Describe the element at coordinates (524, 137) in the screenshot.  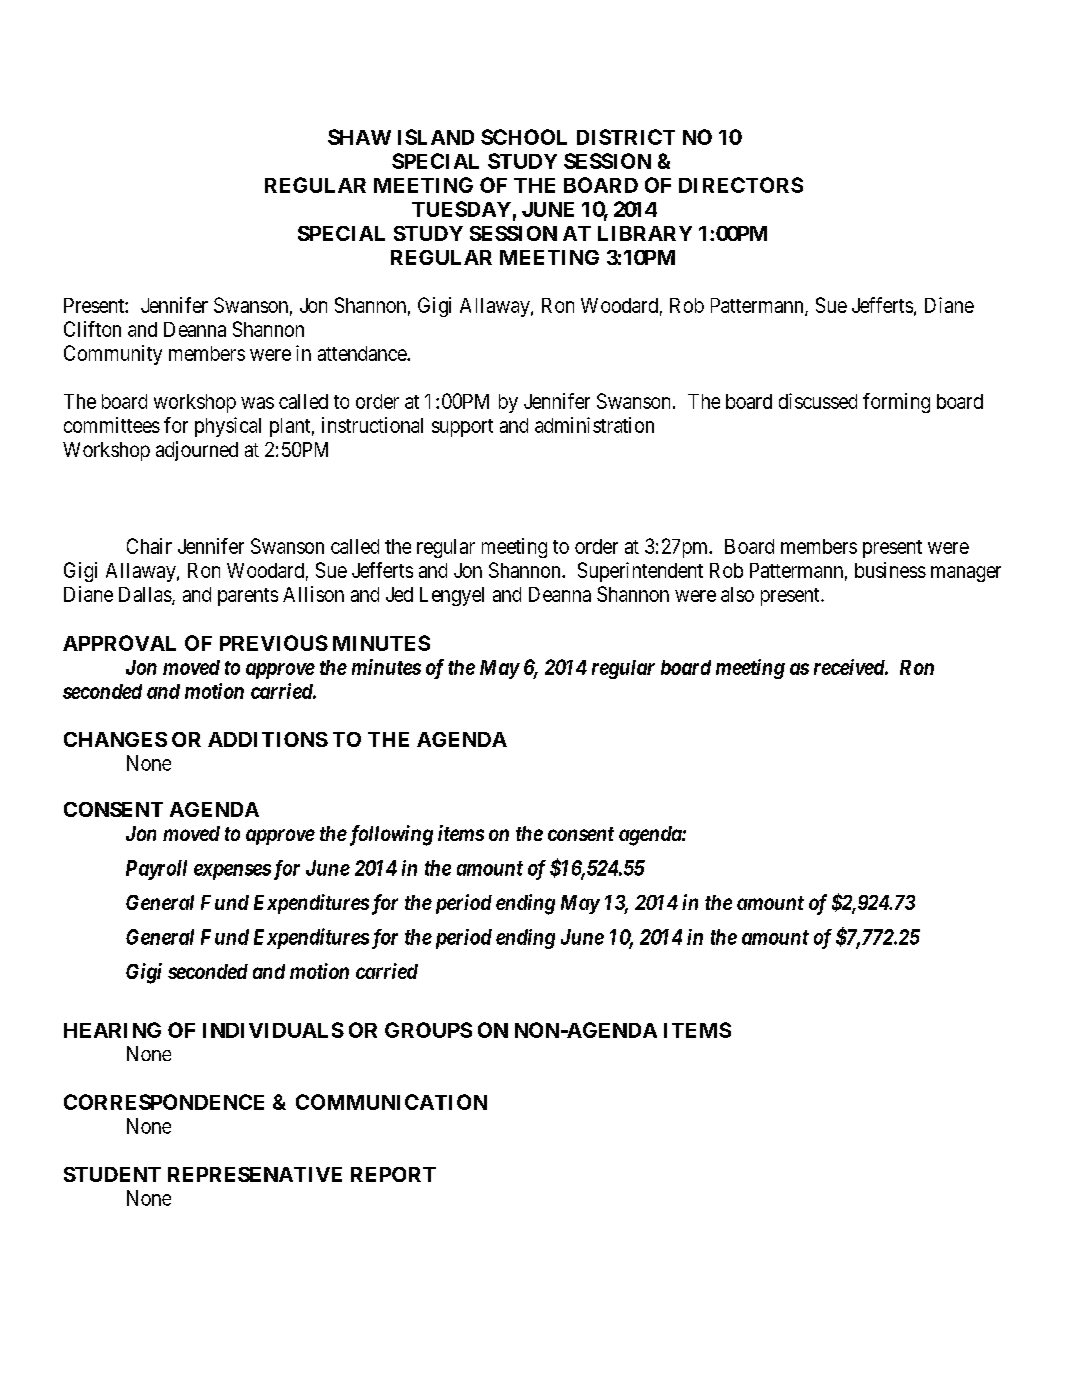
I see `SCHOOL` at that location.
